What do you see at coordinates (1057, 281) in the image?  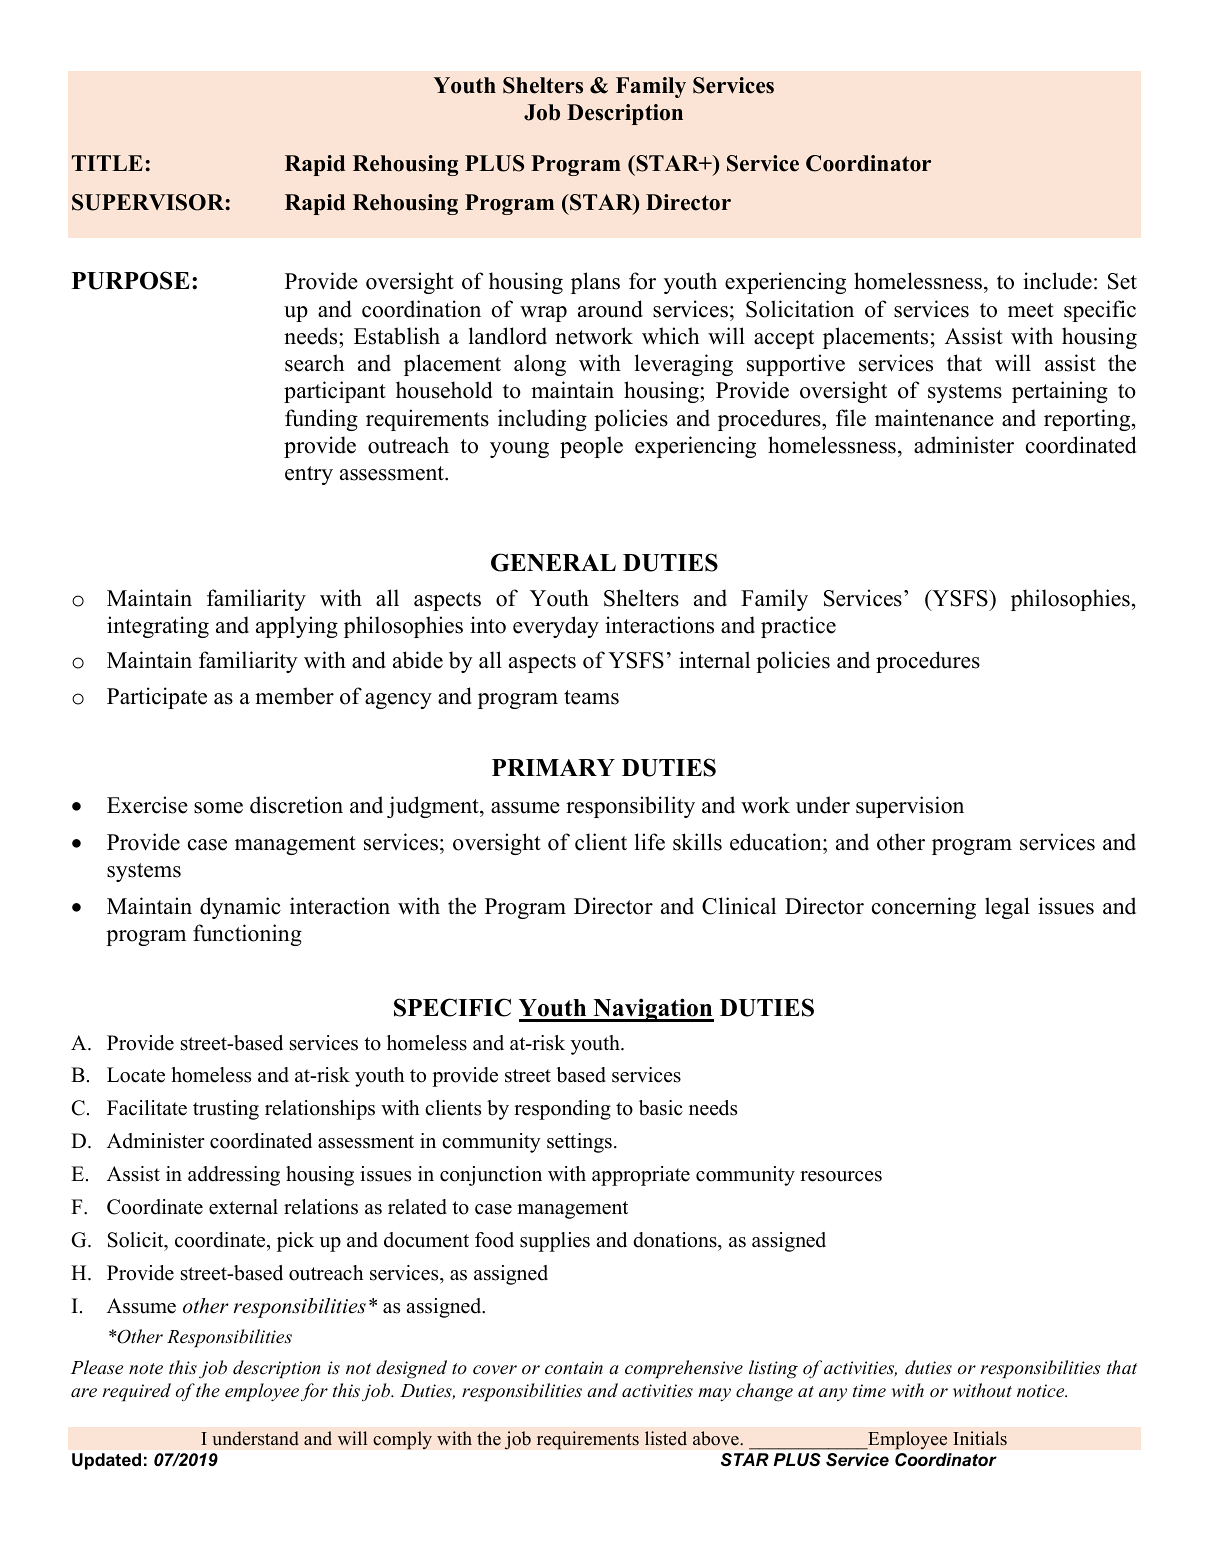 I see `include` at bounding box center [1057, 281].
